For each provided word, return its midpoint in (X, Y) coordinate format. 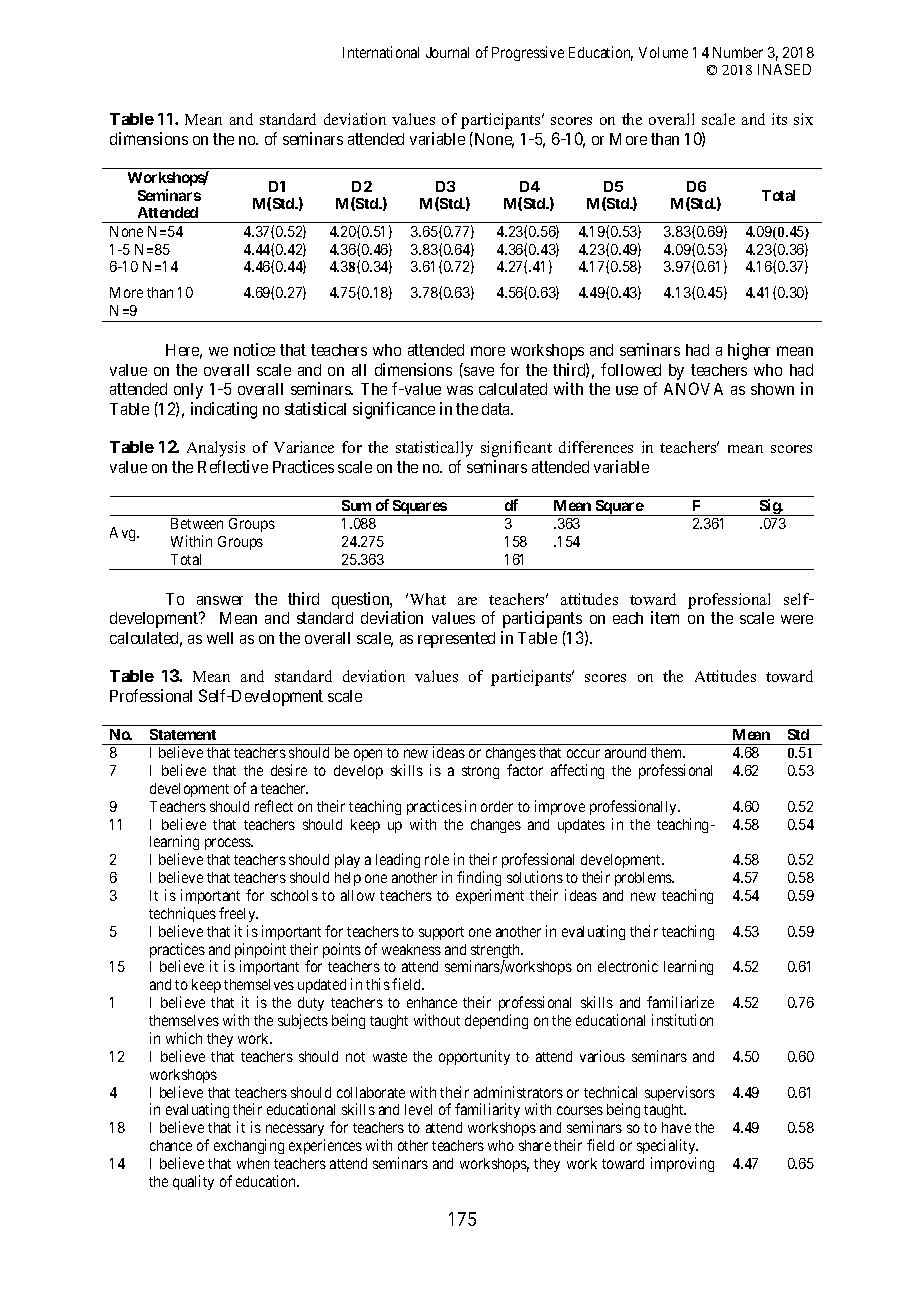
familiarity (487, 1110)
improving (682, 1164)
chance (171, 1145)
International (381, 52)
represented (456, 640)
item (665, 617)
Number (738, 52)
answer (220, 600)
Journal (447, 52)
